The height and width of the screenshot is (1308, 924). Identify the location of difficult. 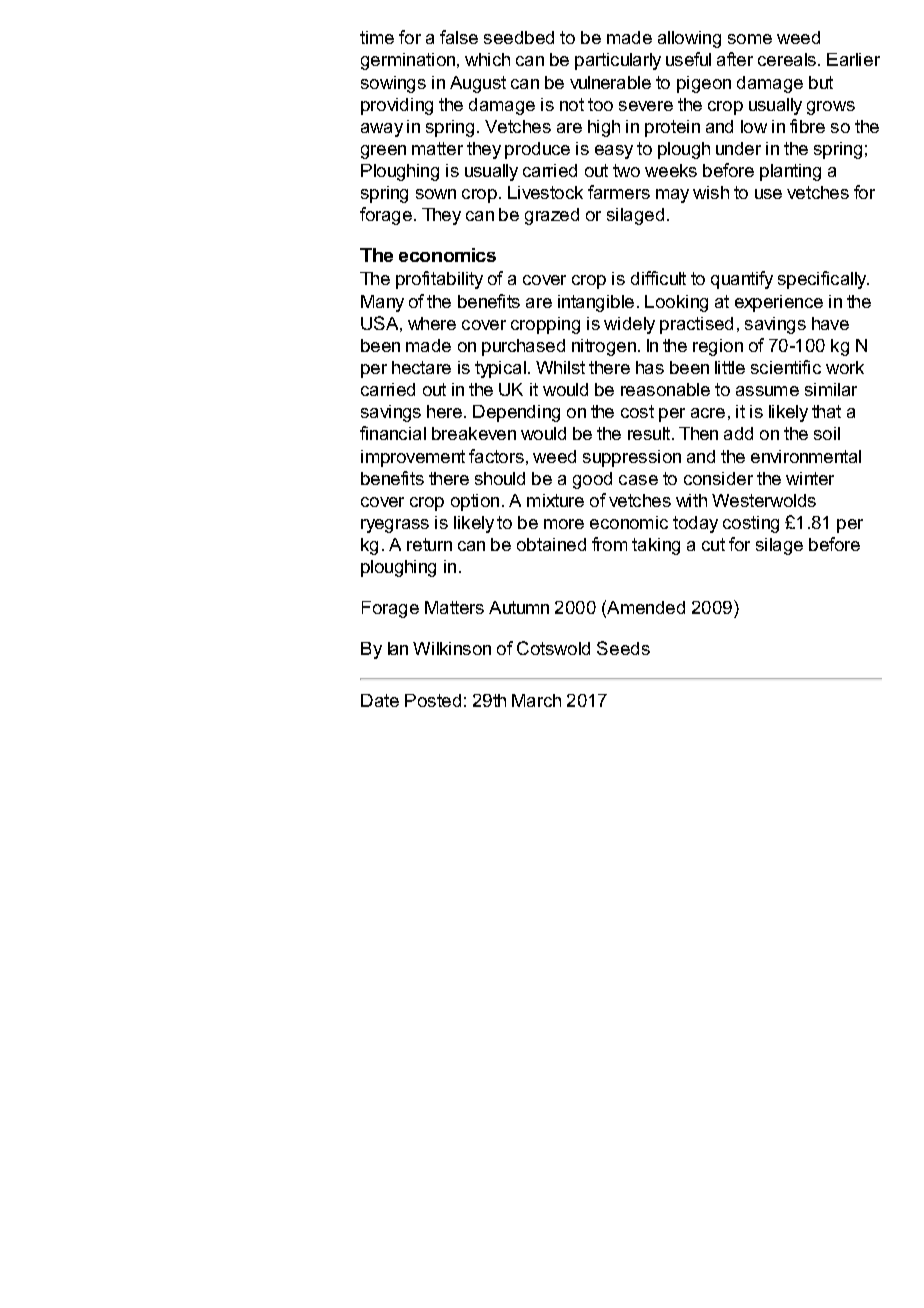
(658, 278).
